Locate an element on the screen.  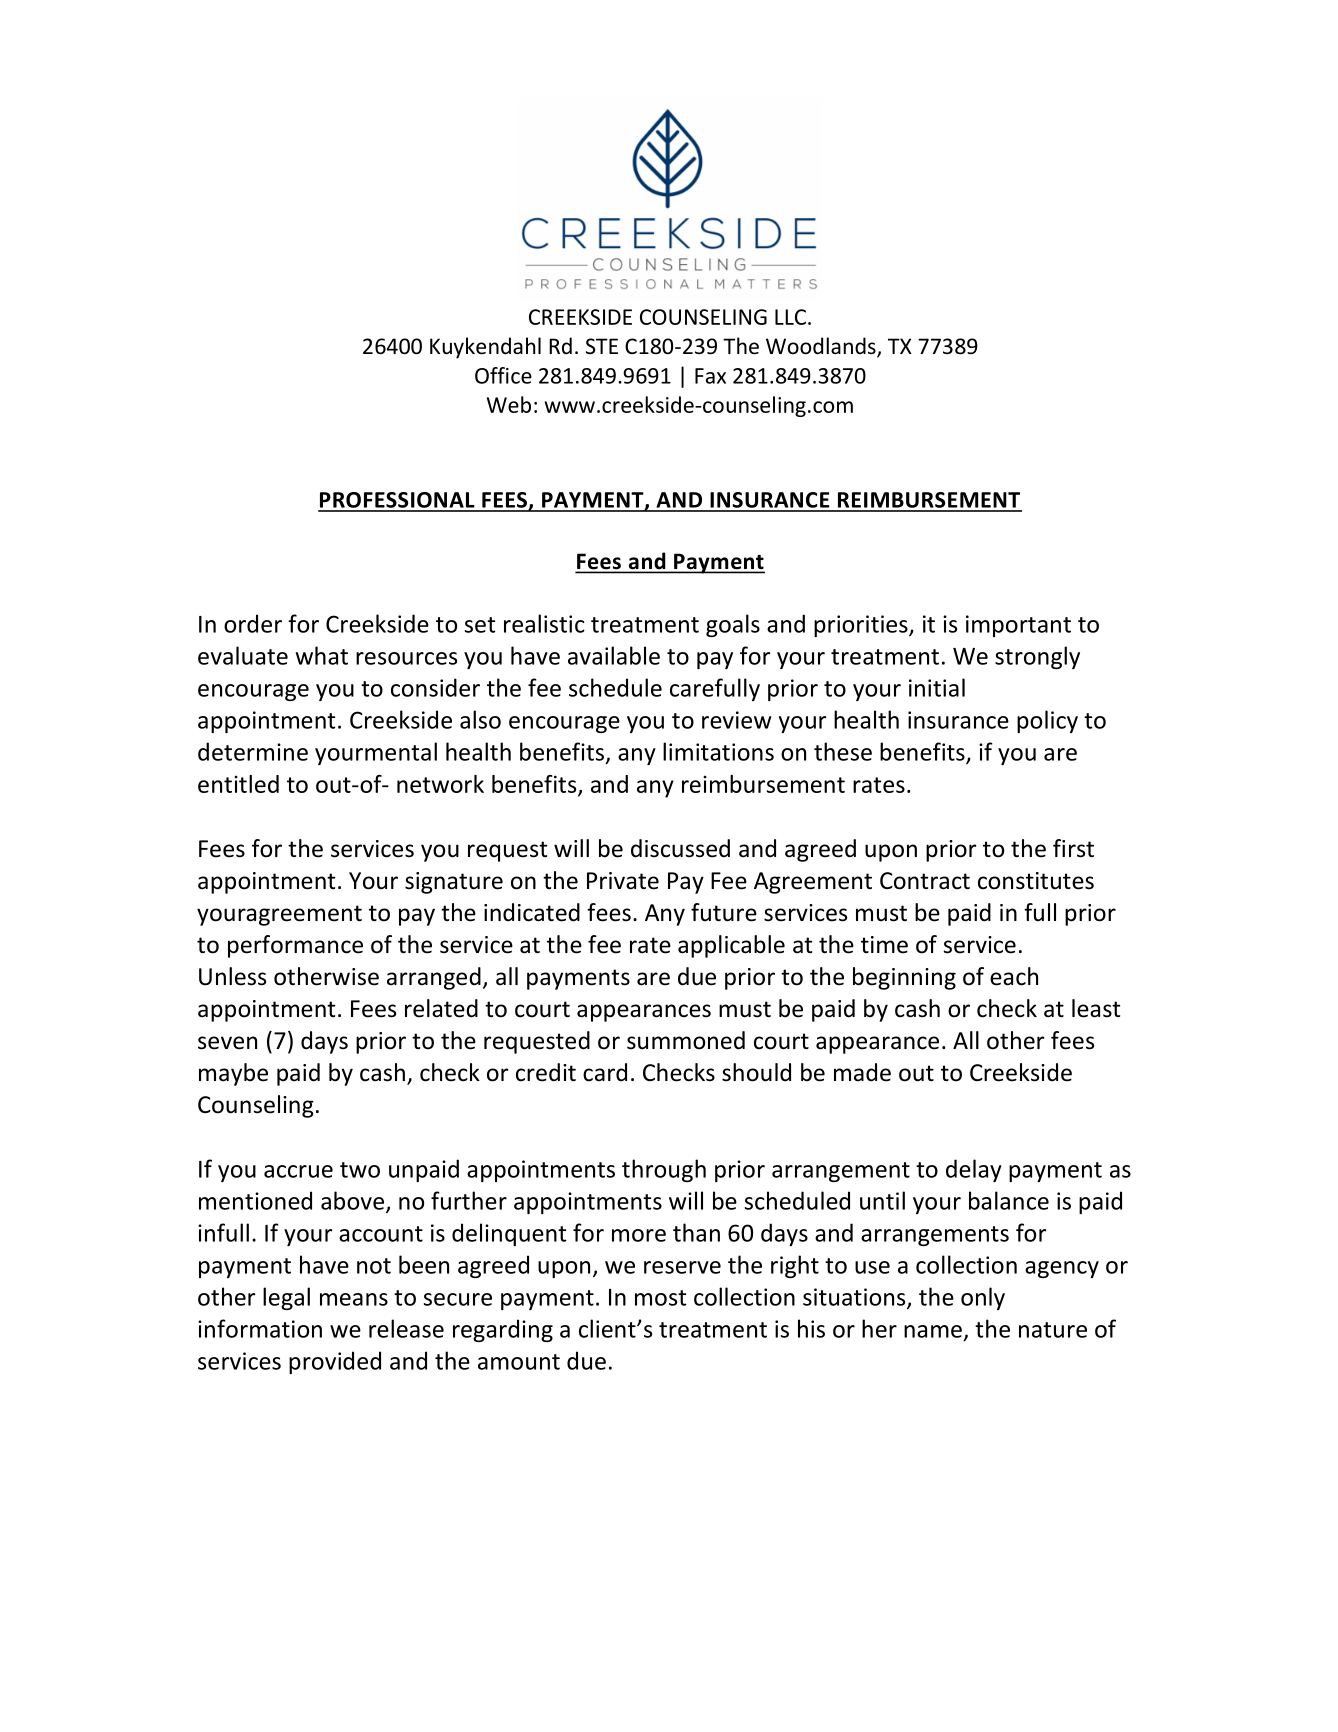
Woodlands is located at coordinates (822, 347).
